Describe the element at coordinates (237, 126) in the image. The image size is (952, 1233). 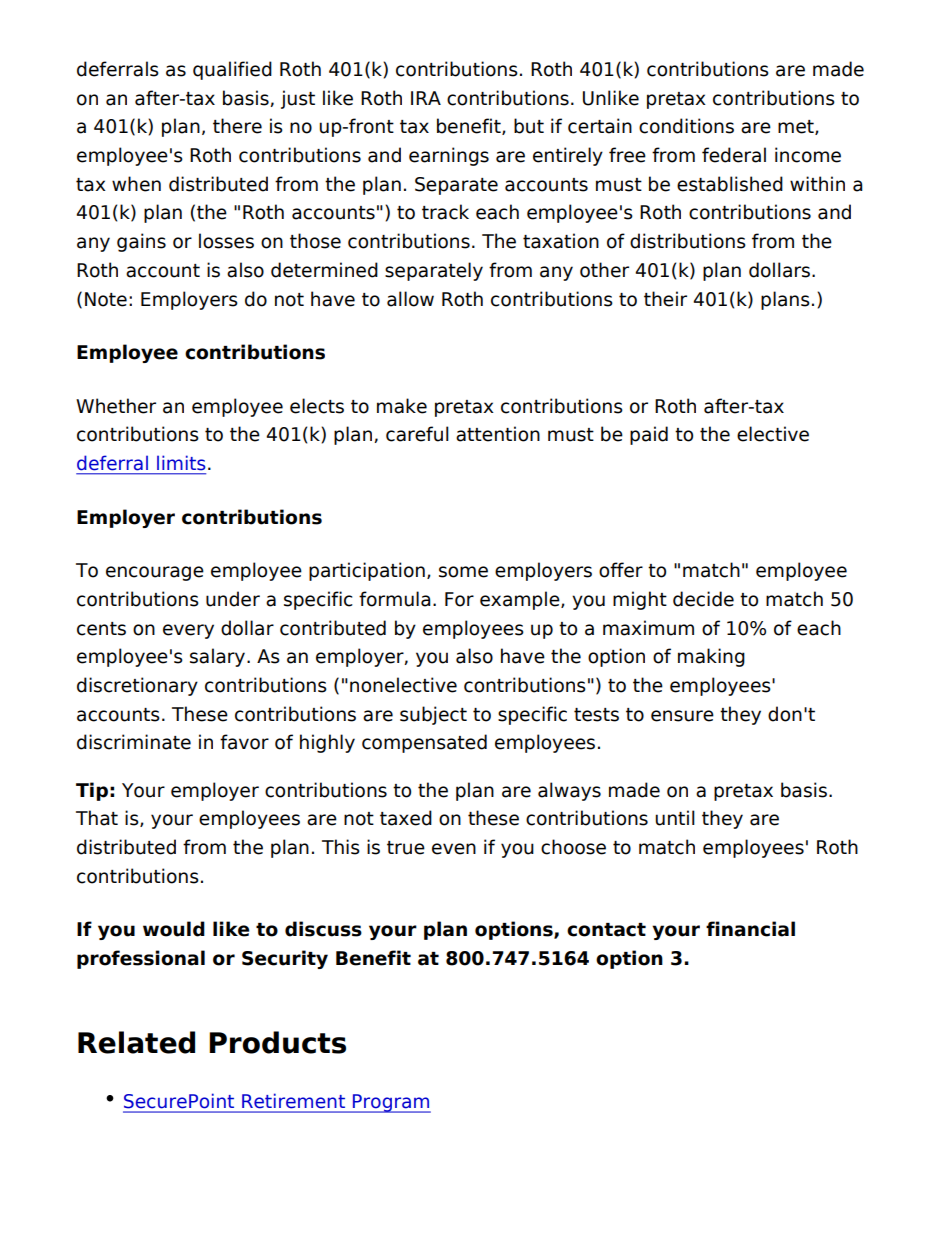
I see `there` at that location.
